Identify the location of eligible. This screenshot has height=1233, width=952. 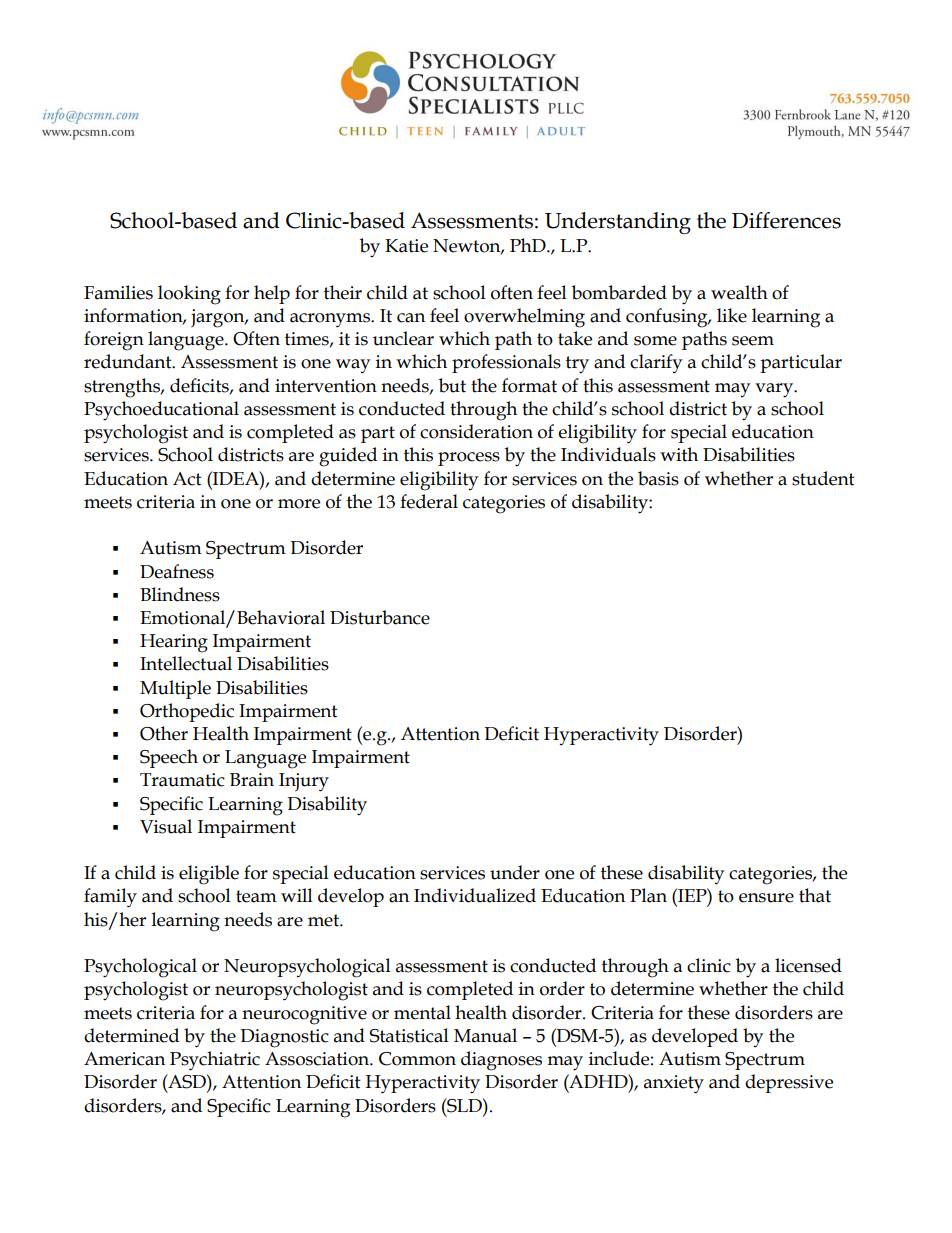
(209, 875).
